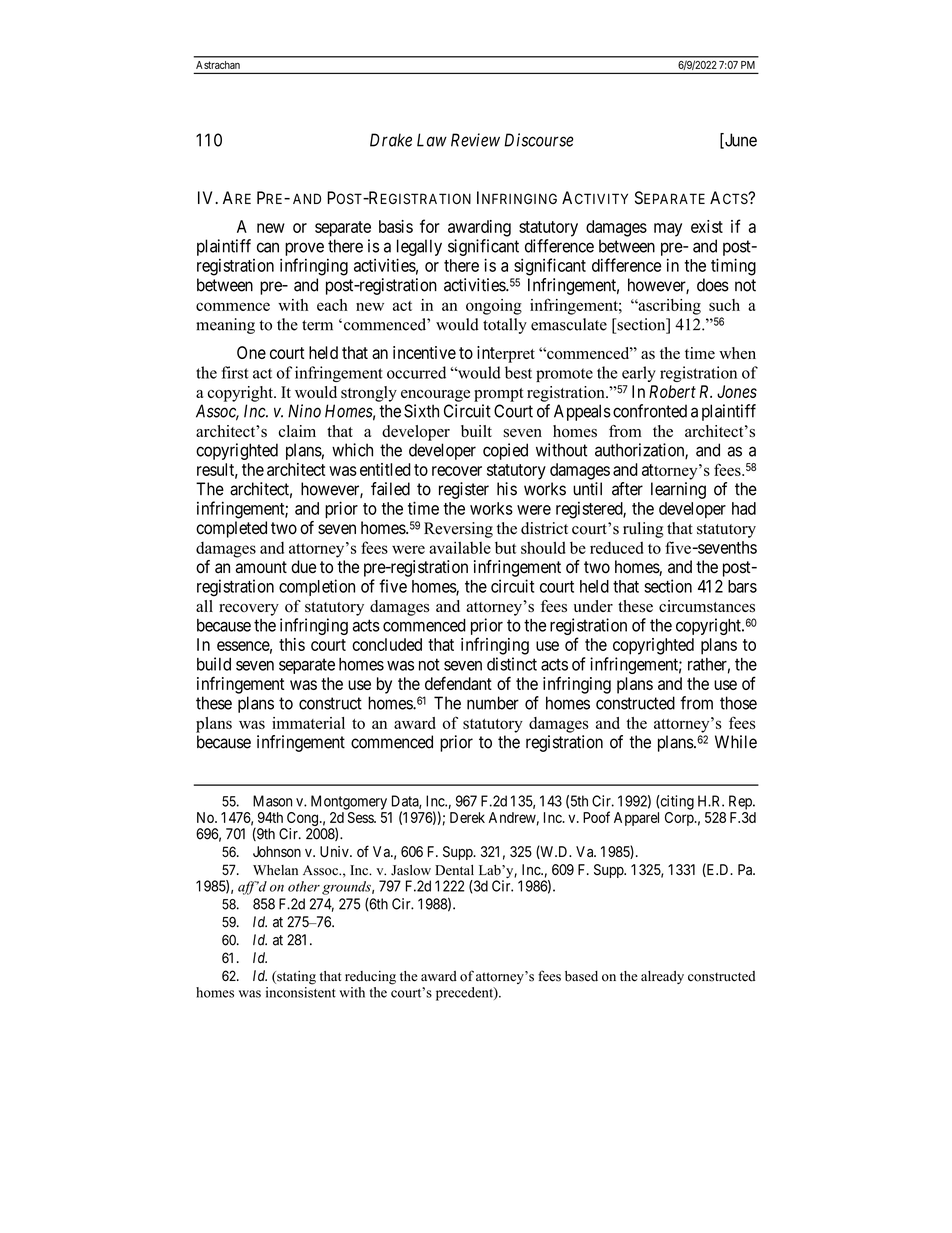 This page has width=952, height=1233. Describe the element at coordinates (662, 977) in the page. I see `already` at that location.
